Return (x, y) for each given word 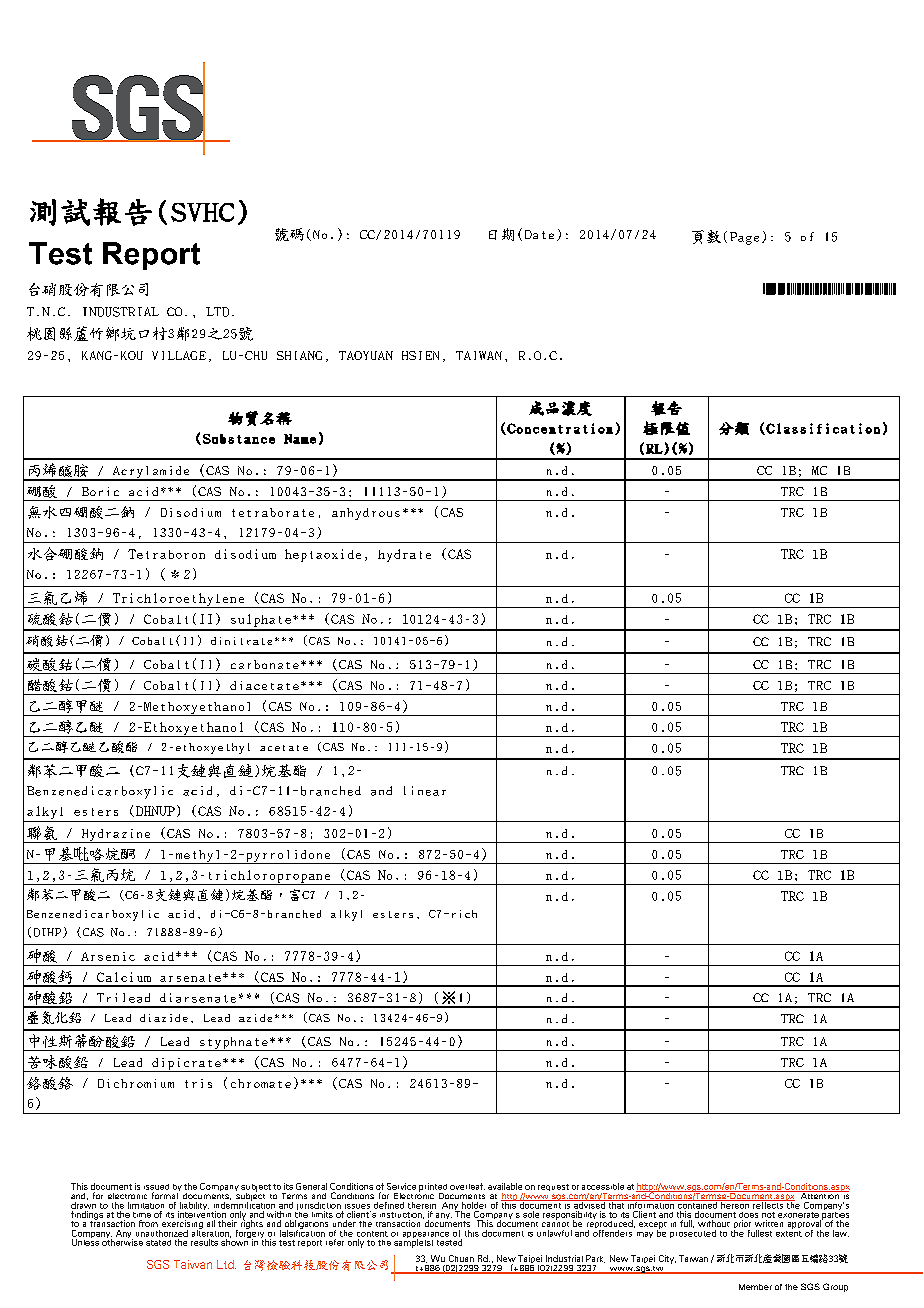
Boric (100, 491)
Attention (820, 1195)
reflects (768, 1204)
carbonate (265, 664)
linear (425, 791)
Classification (822, 429)
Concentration (559, 429)
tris (198, 1083)
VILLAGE (179, 355)
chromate (261, 1083)
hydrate (404, 555)
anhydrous (366, 514)
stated (158, 1243)
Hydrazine (116, 836)
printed (433, 1188)
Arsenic (108, 956)
